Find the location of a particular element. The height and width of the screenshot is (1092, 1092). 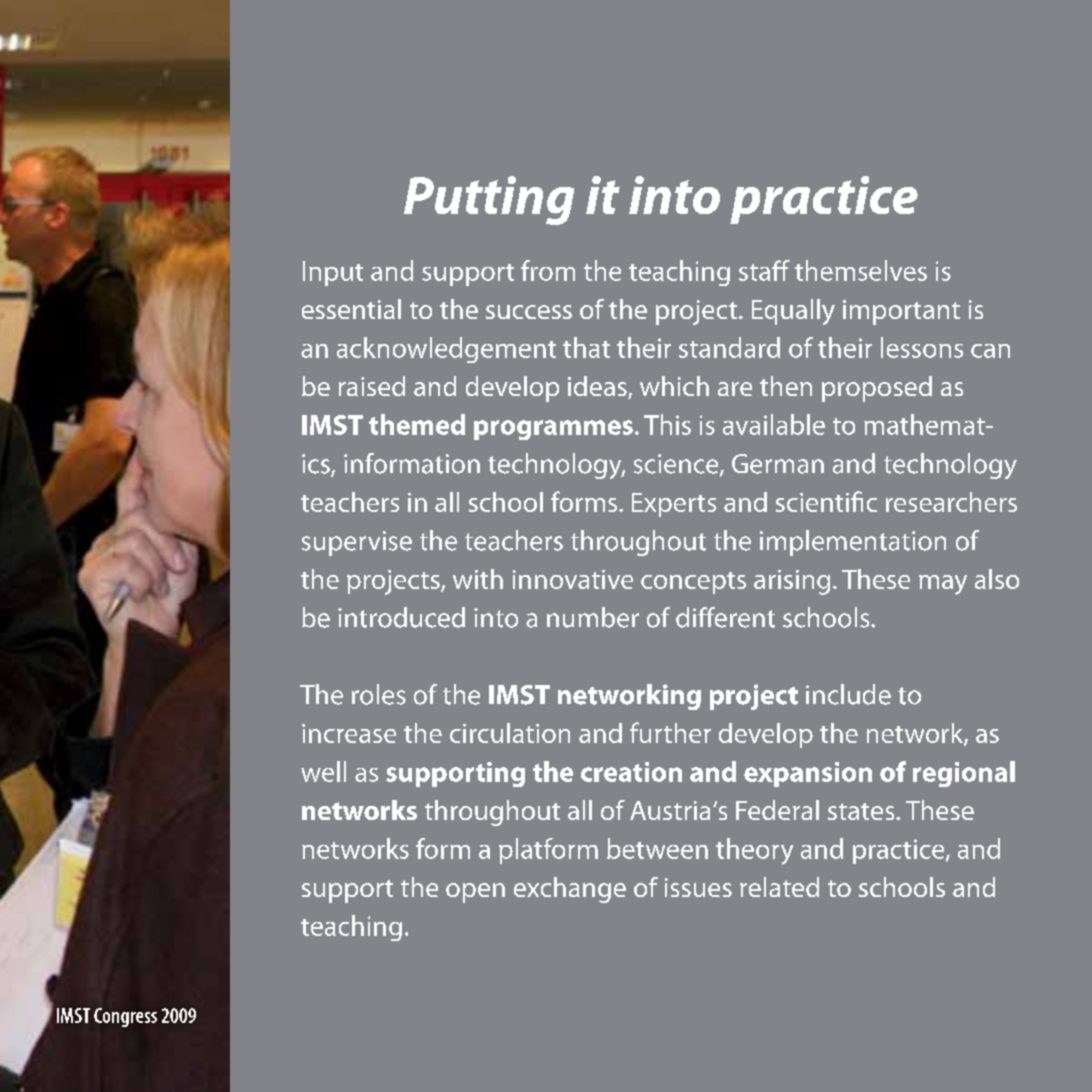

number is located at coordinates (593, 617).
